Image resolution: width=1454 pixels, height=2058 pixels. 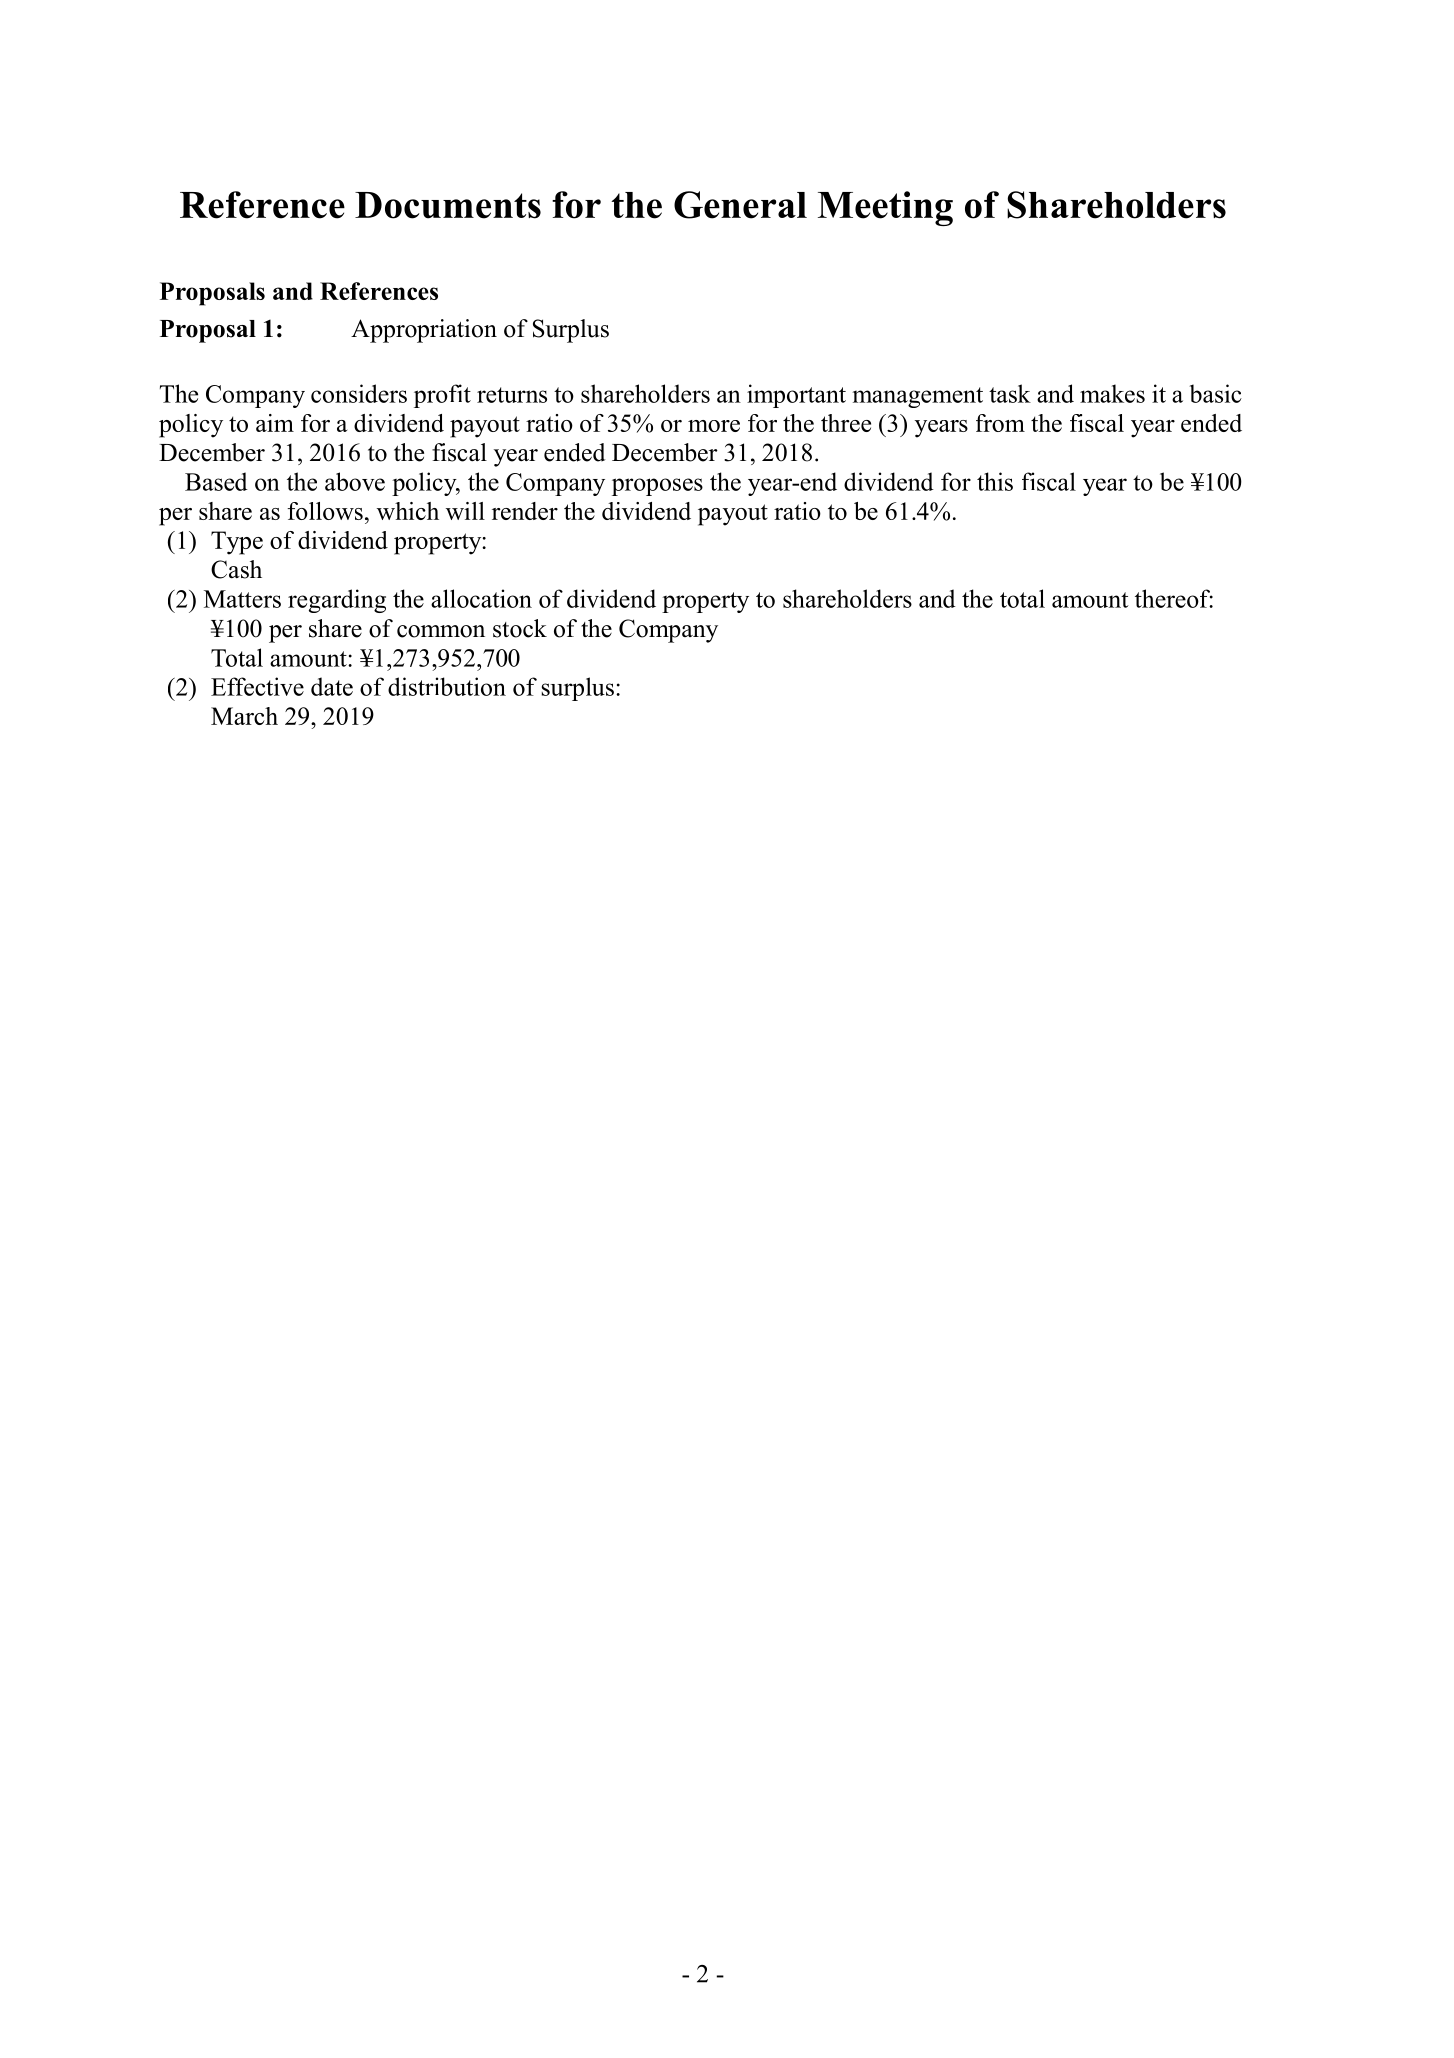 I want to click on thereof, so click(x=1174, y=598).
